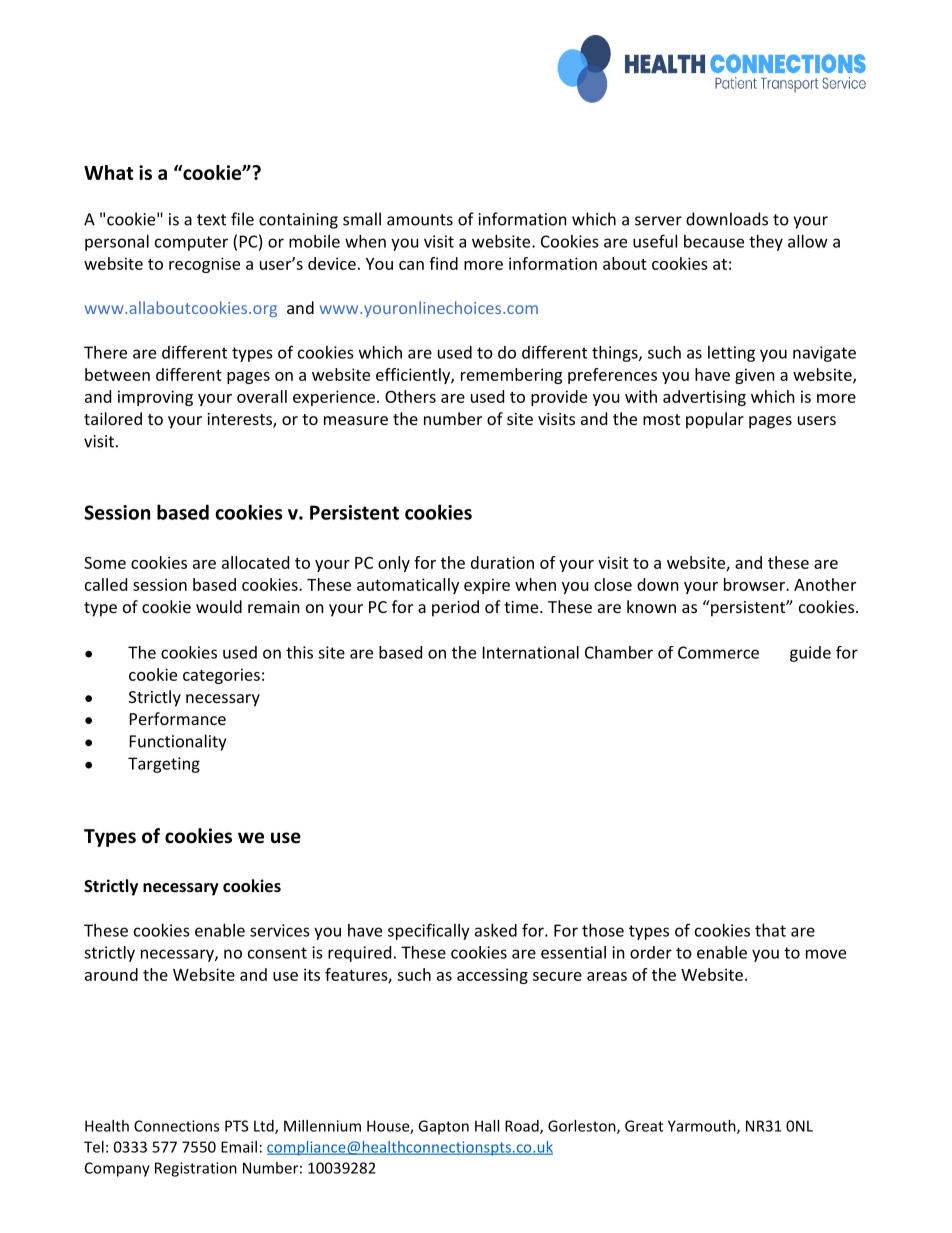  I want to click on popular, so click(715, 420).
